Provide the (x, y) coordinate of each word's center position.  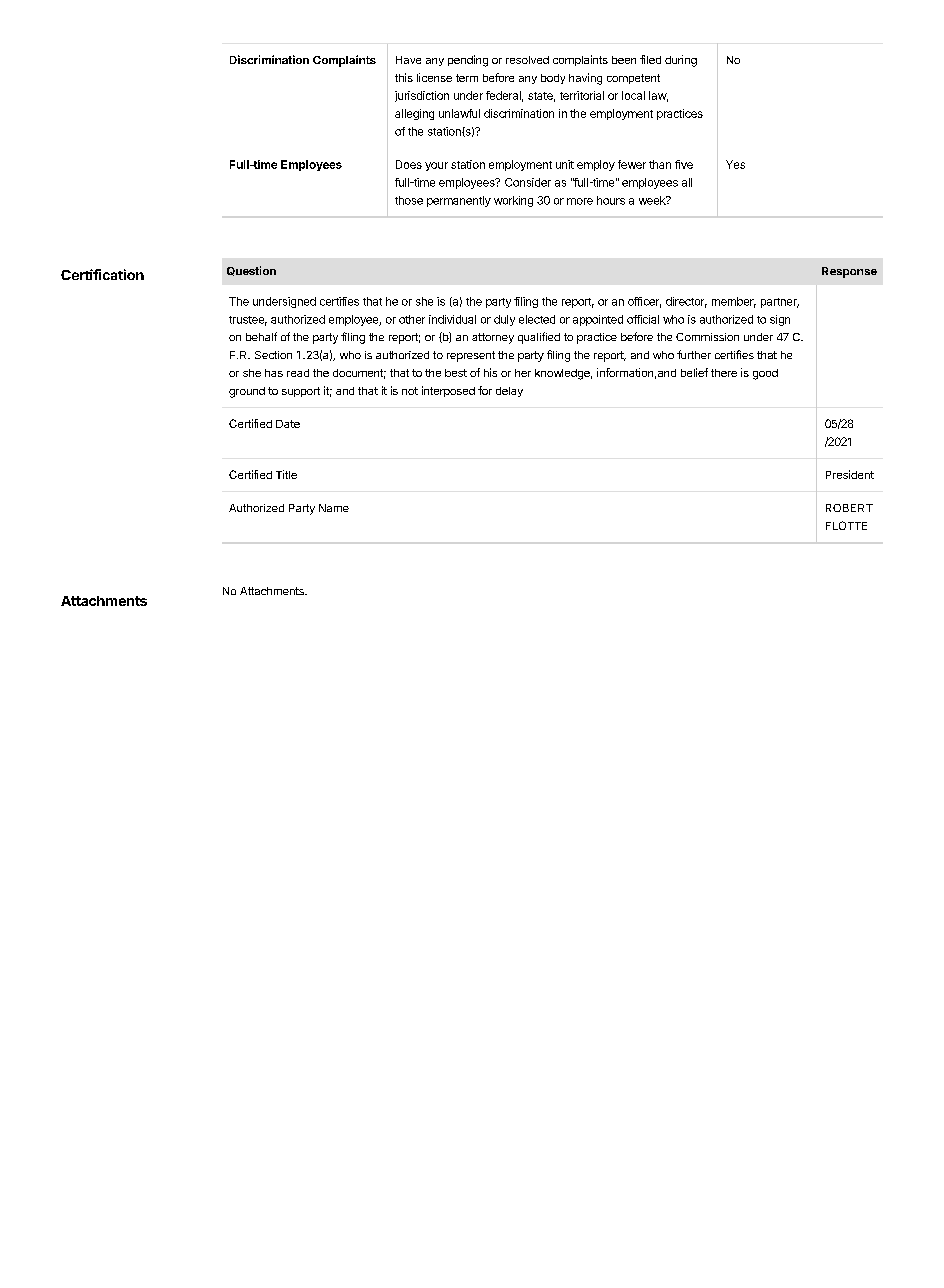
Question (251, 271)
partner (780, 303)
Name (334, 508)
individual (452, 319)
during (681, 61)
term (467, 78)
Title (286, 474)
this (404, 77)
